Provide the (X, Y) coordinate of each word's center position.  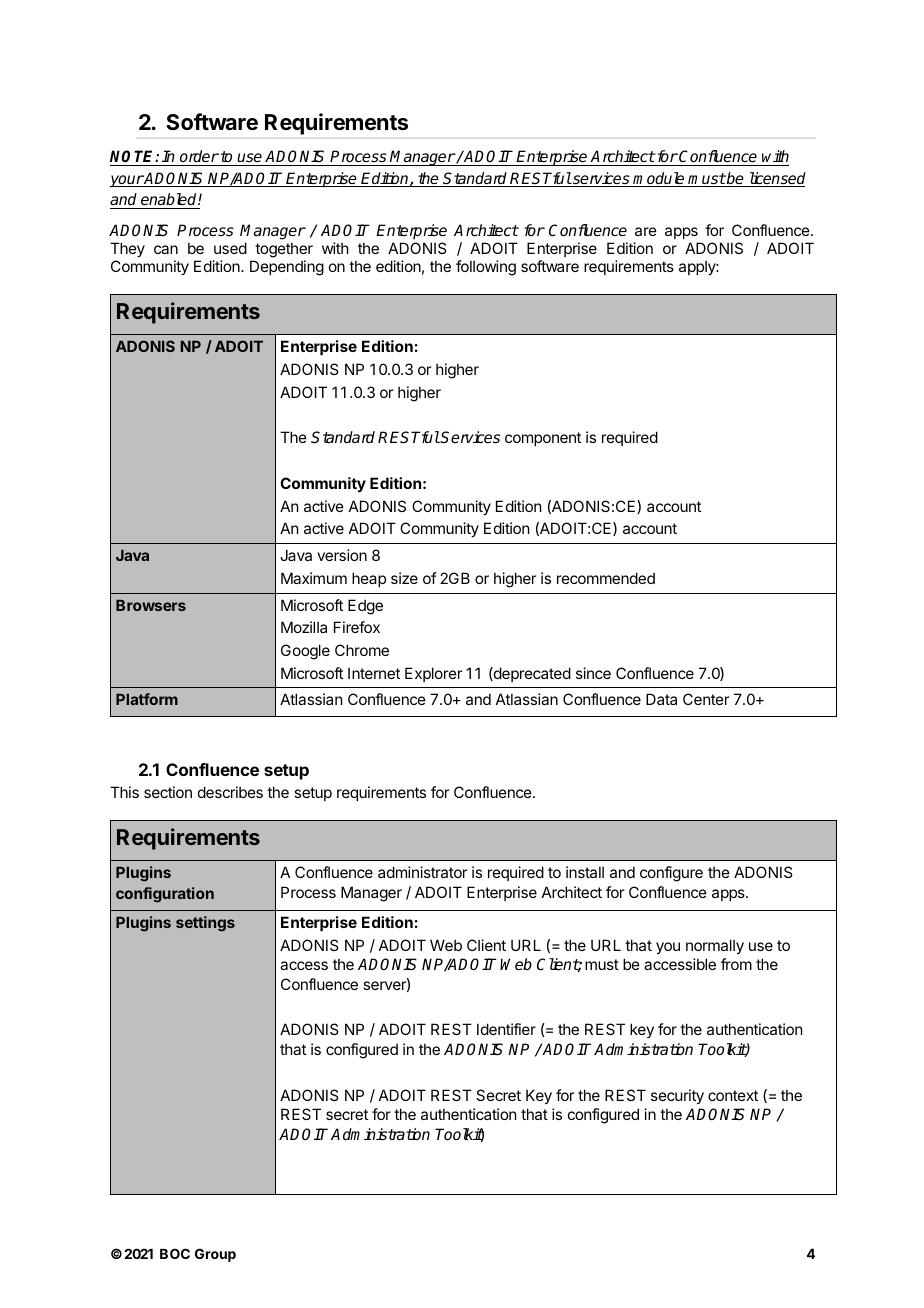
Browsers (151, 605)
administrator (422, 872)
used (230, 248)
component (543, 439)
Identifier (506, 1029)
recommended (606, 578)
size (404, 578)
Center (706, 699)
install (585, 872)
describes (230, 792)
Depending (287, 268)
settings (205, 924)
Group (215, 1255)
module (659, 179)
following (486, 268)
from (736, 964)
